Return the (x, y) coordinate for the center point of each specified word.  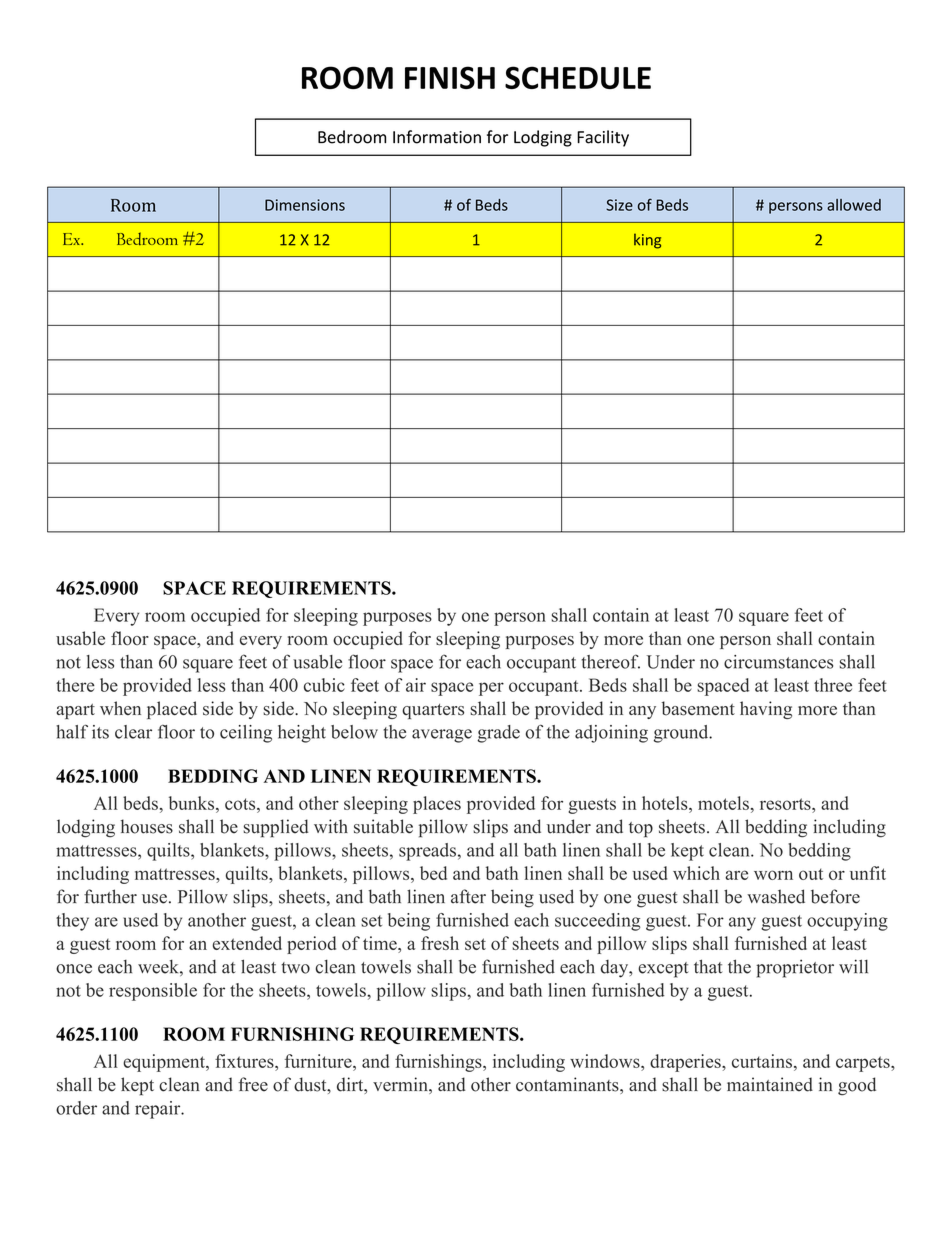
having (766, 710)
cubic (324, 685)
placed (172, 710)
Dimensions (305, 205)
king (647, 241)
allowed (854, 205)
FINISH (450, 77)
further (110, 896)
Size (619, 205)
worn (773, 875)
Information (437, 137)
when (120, 708)
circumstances (778, 662)
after (468, 896)
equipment (165, 1063)
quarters (433, 711)
